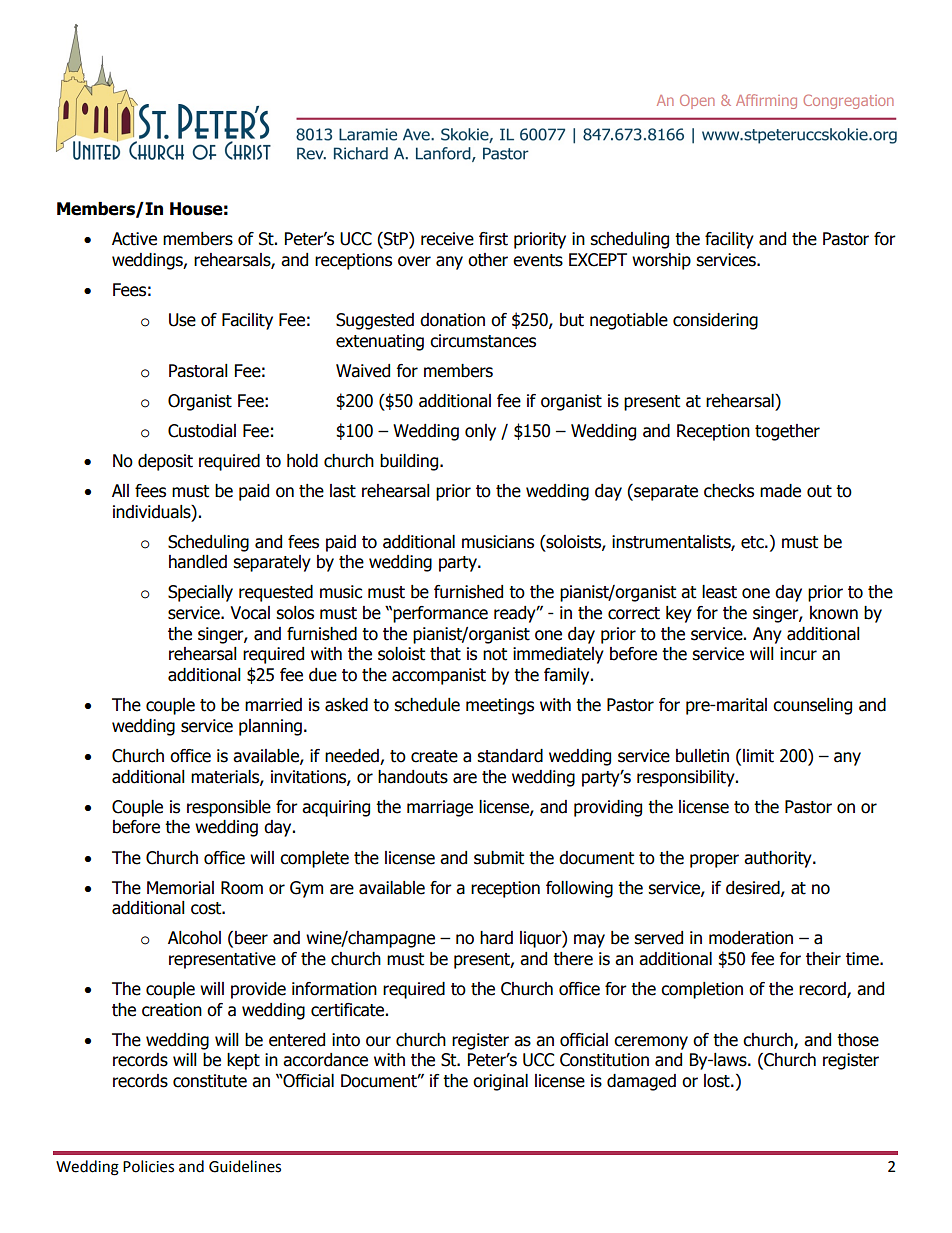  What do you see at coordinates (780, 491) in the page?
I see `made` at bounding box center [780, 491].
